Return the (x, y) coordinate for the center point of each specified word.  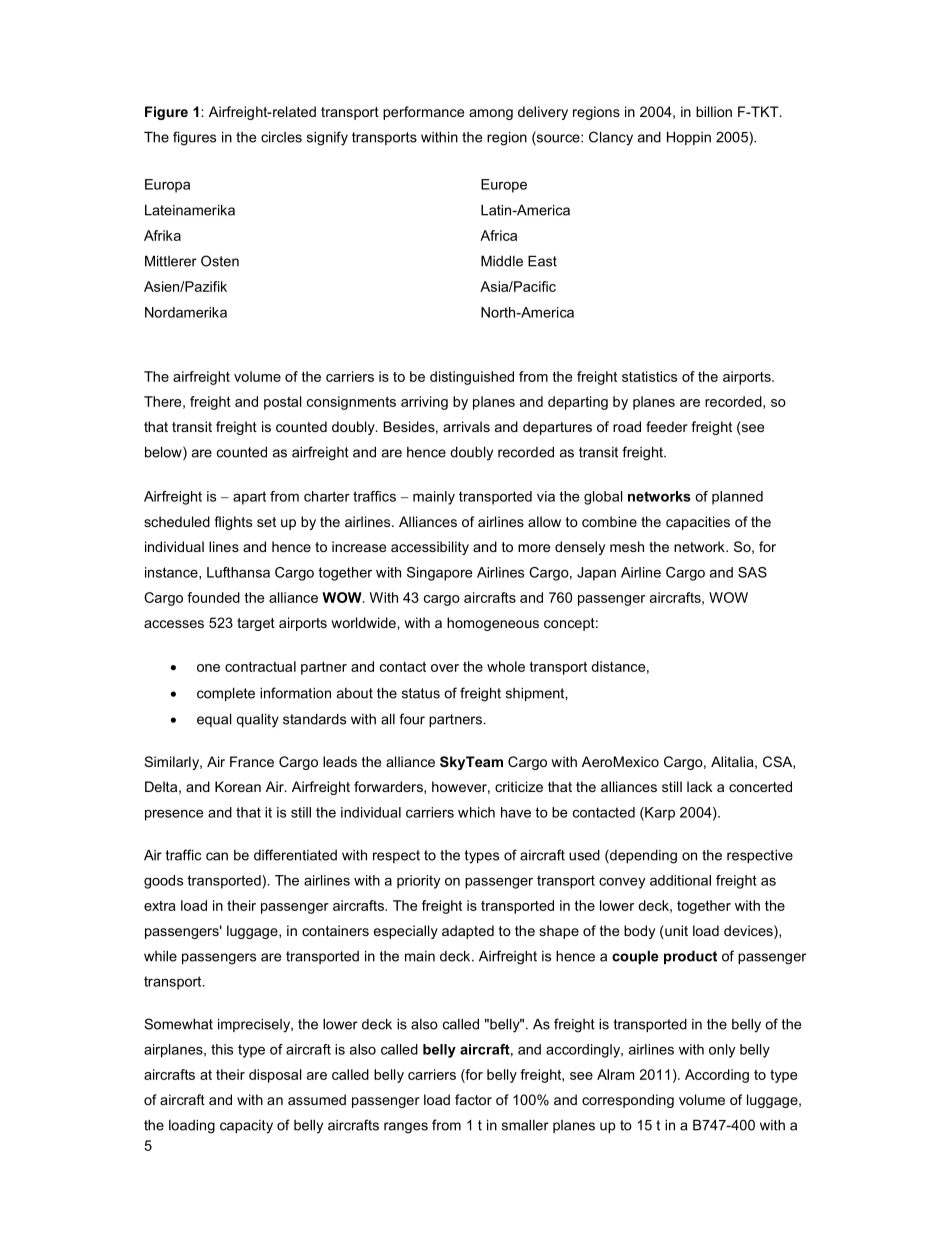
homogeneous (493, 624)
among (491, 114)
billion (714, 111)
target (256, 624)
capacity (246, 1127)
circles (281, 137)
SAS (752, 572)
